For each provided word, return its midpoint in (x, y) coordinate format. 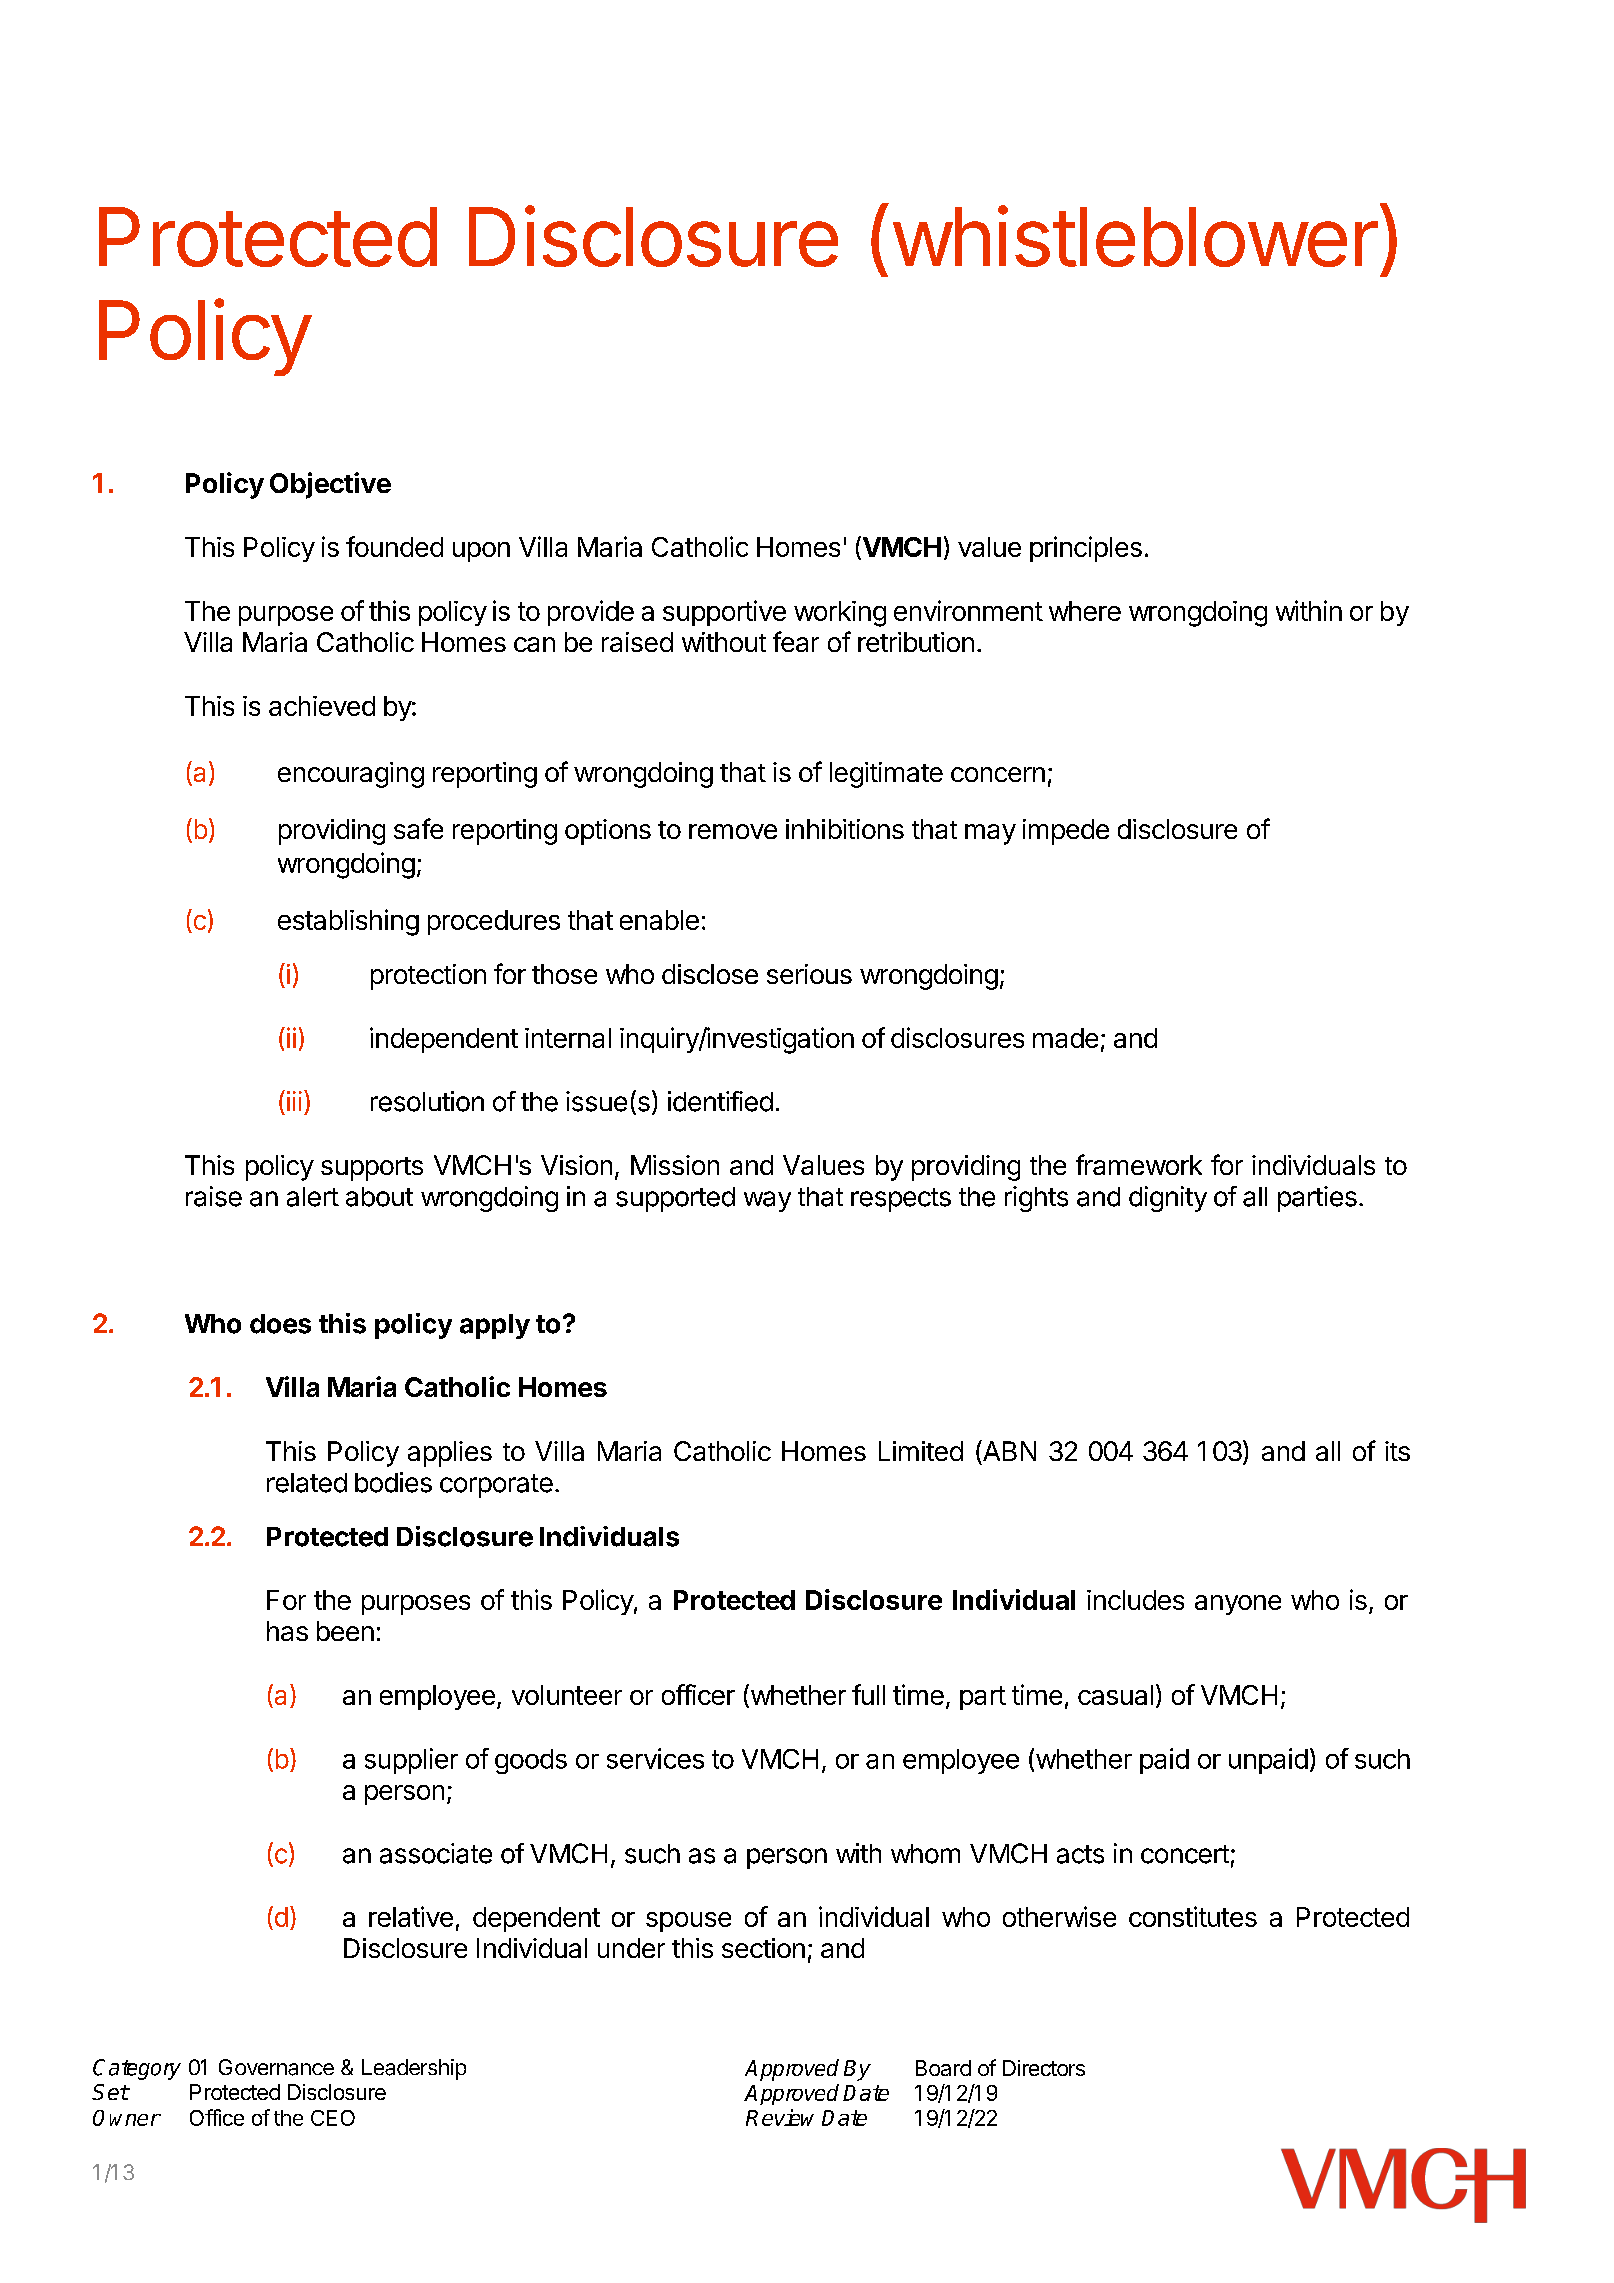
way (767, 1201)
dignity (1168, 1199)
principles (1086, 549)
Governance (276, 2067)
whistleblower (1135, 236)
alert (313, 1197)
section (763, 1948)
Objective (330, 485)
